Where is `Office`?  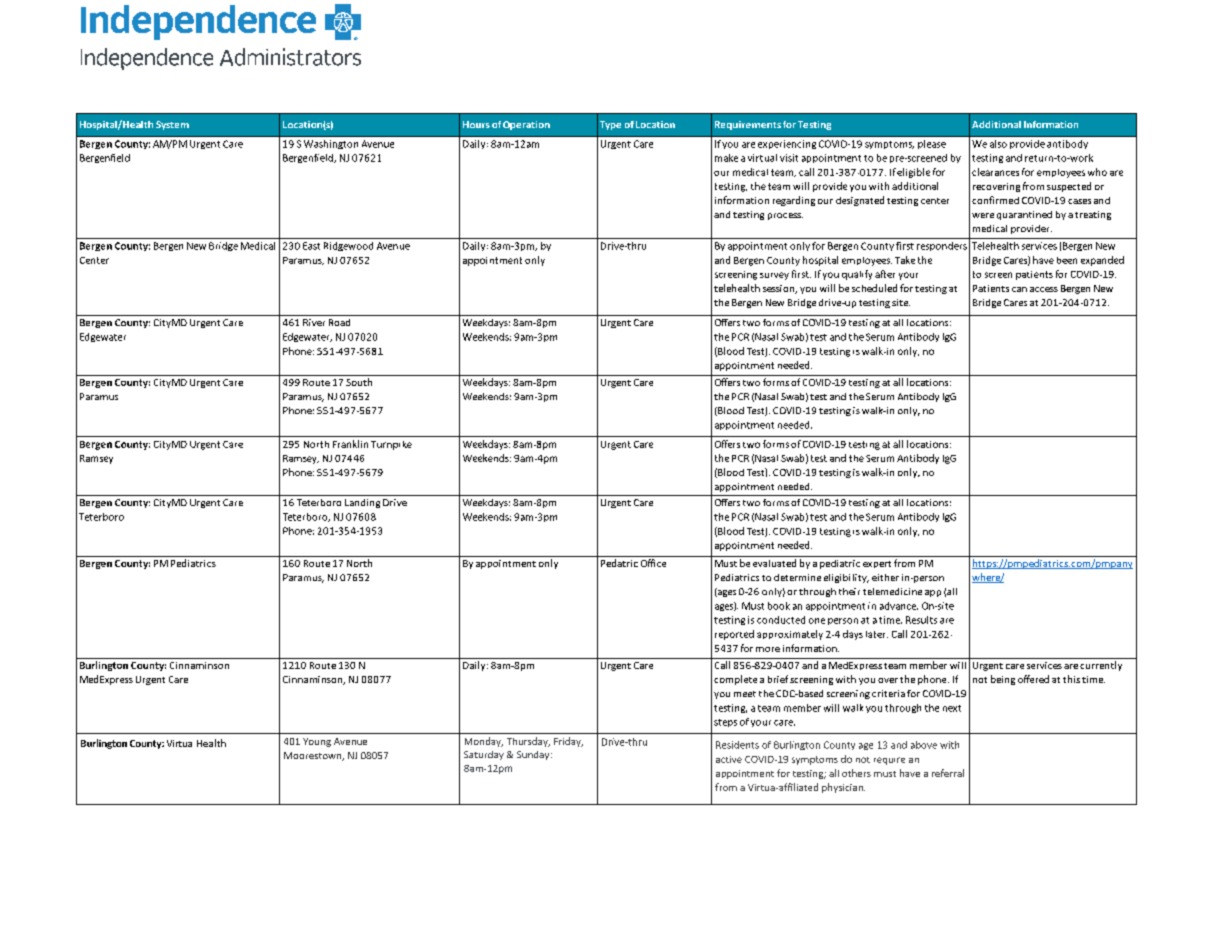
Office is located at coordinates (653, 563).
